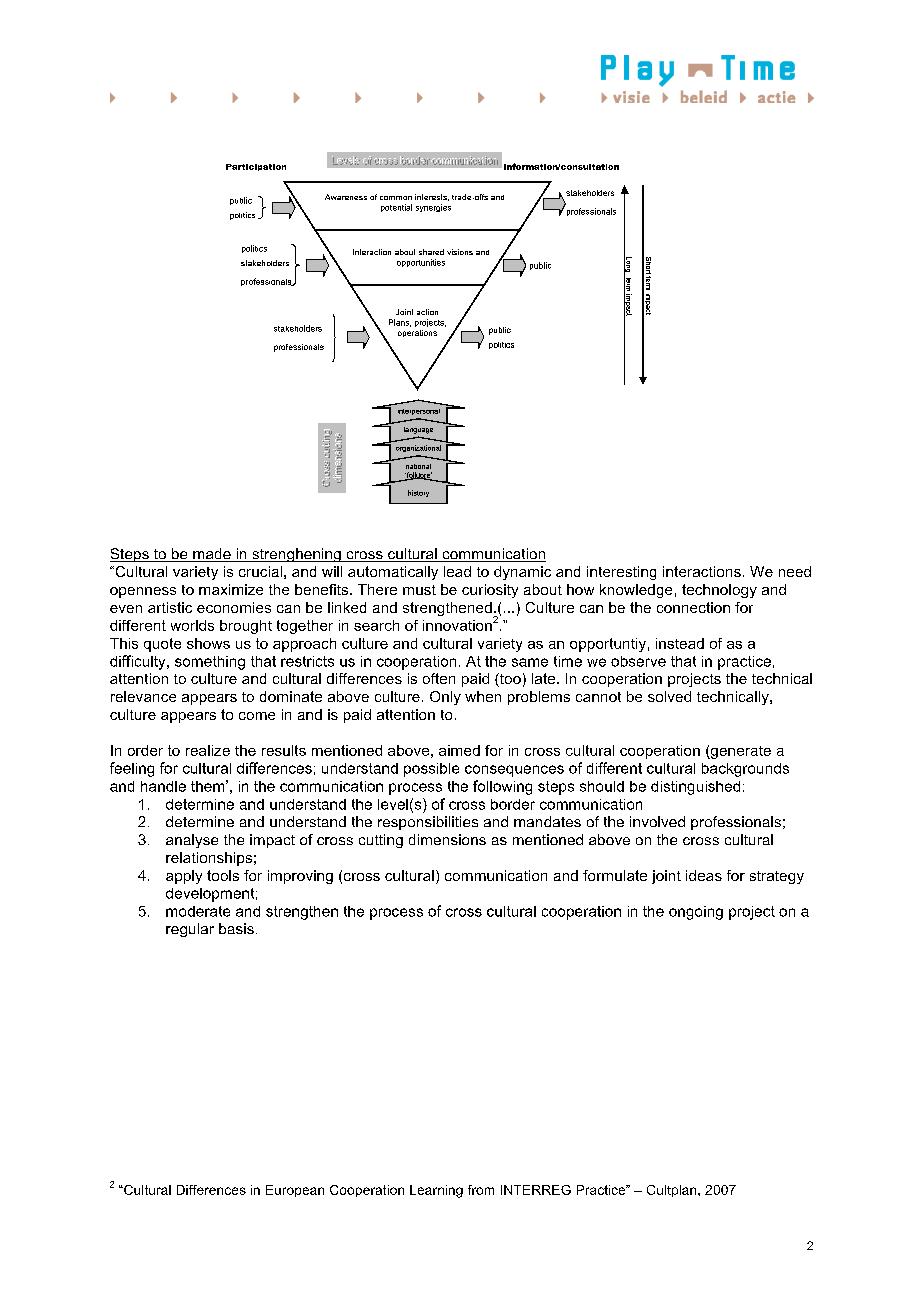  Describe the element at coordinates (669, 696) in the screenshot. I see `solved` at that location.
